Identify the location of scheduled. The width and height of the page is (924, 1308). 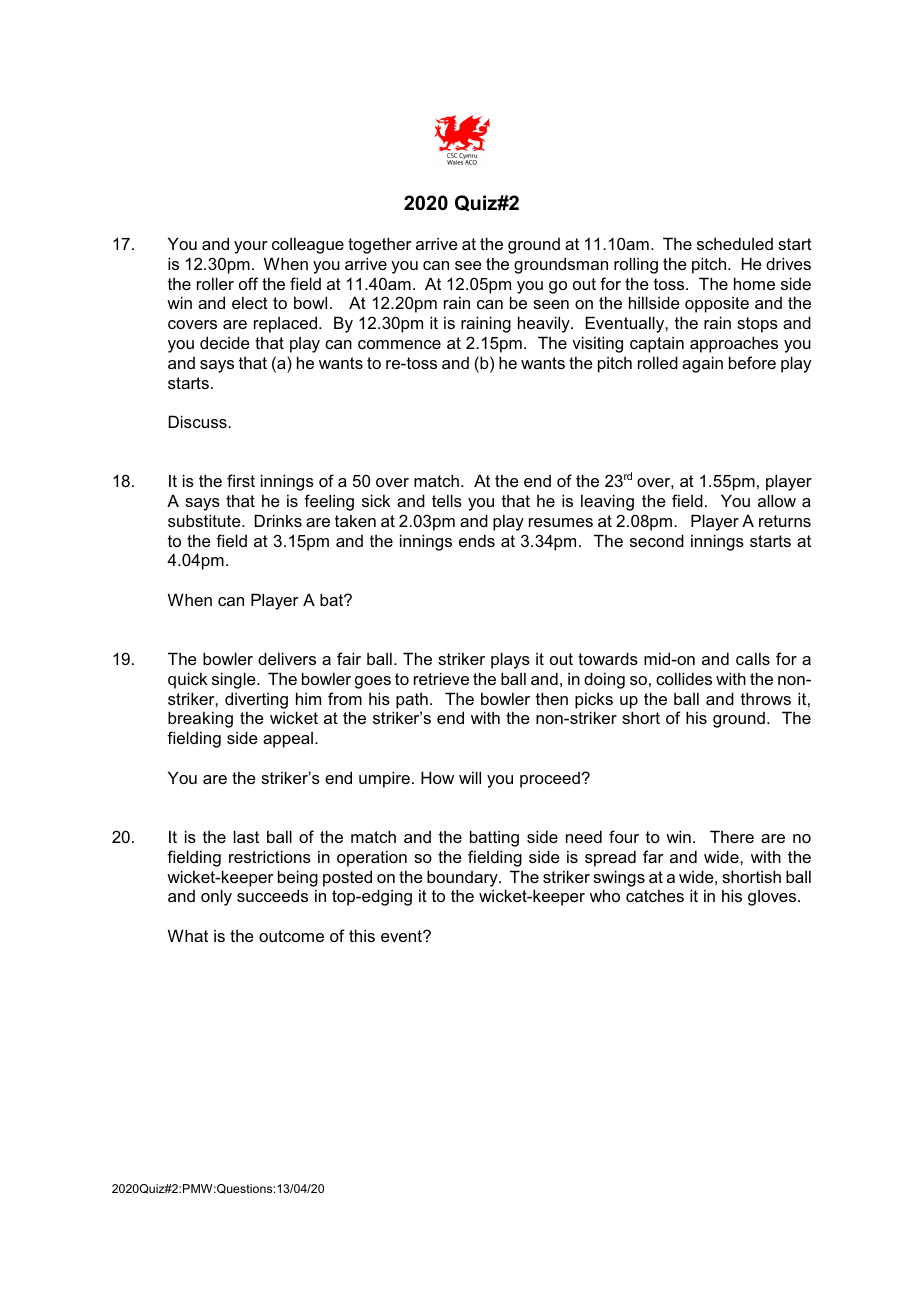
(735, 243).
